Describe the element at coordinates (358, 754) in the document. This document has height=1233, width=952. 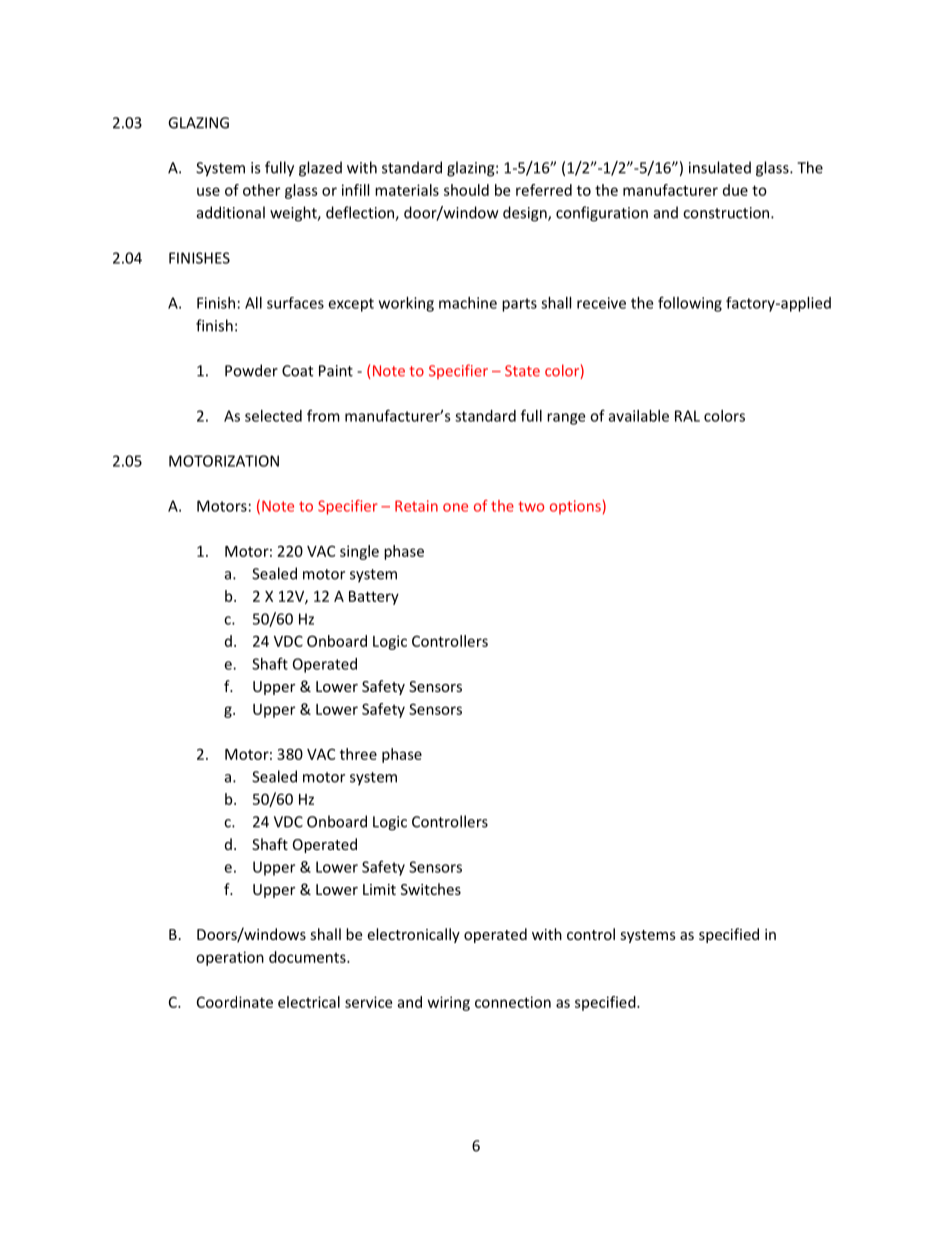
I see `three` at that location.
